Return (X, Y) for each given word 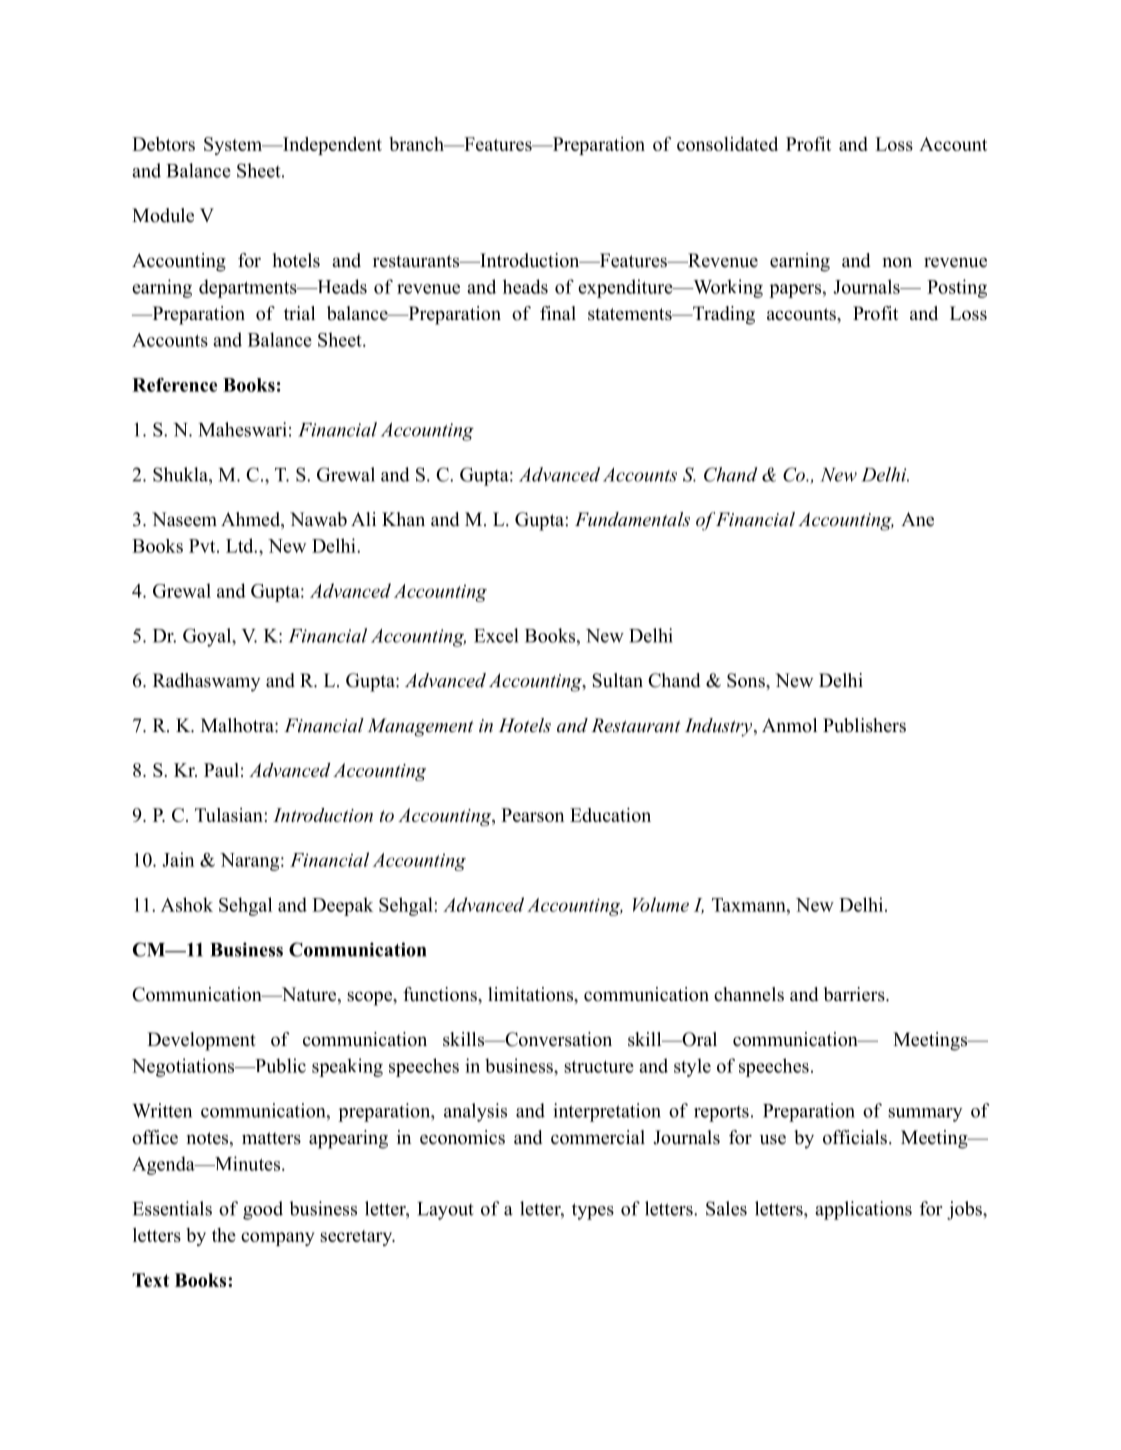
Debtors (163, 144)
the (224, 1235)
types (593, 1211)
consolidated (727, 144)
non (897, 262)
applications (863, 1210)
